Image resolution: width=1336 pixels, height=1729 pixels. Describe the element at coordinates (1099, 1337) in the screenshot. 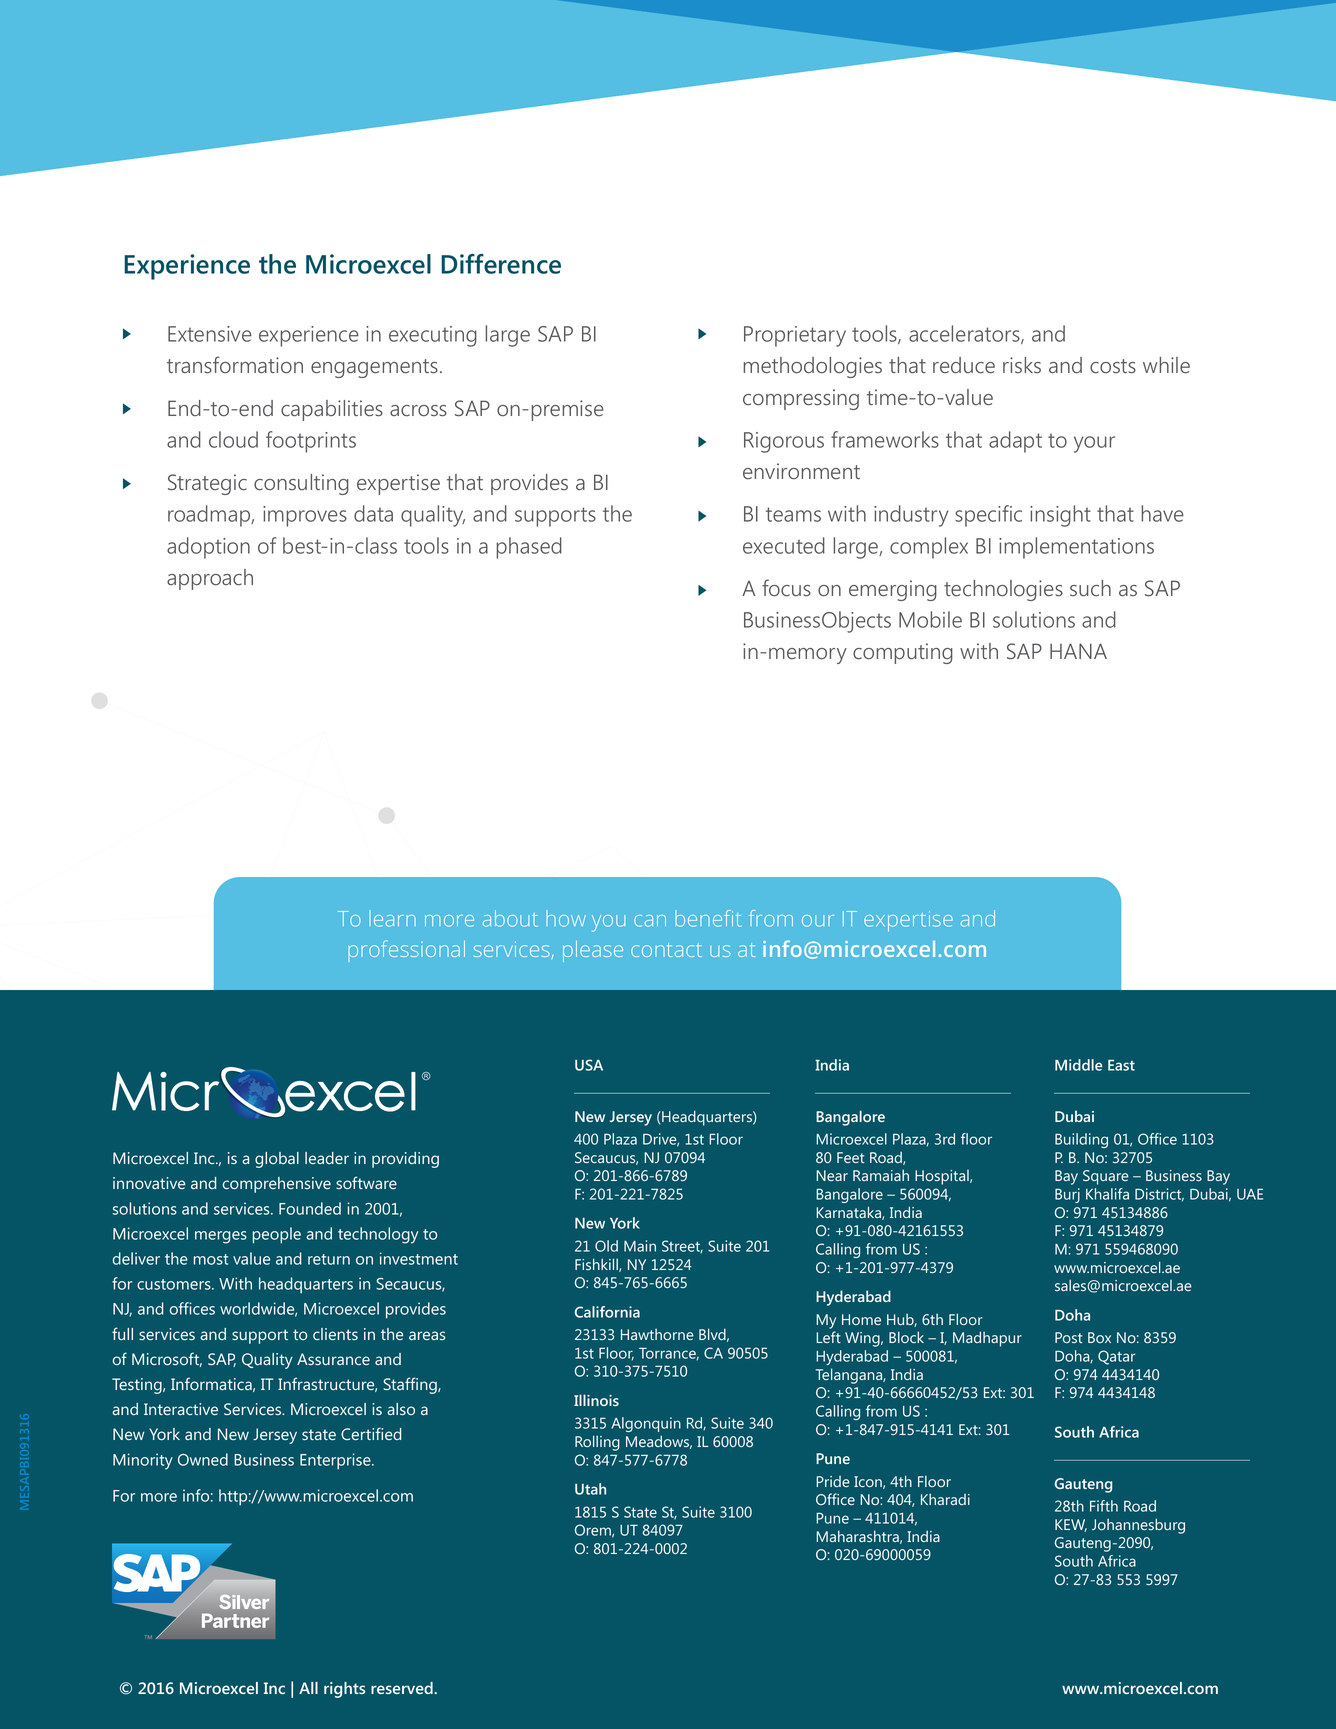

I see `Box` at that location.
